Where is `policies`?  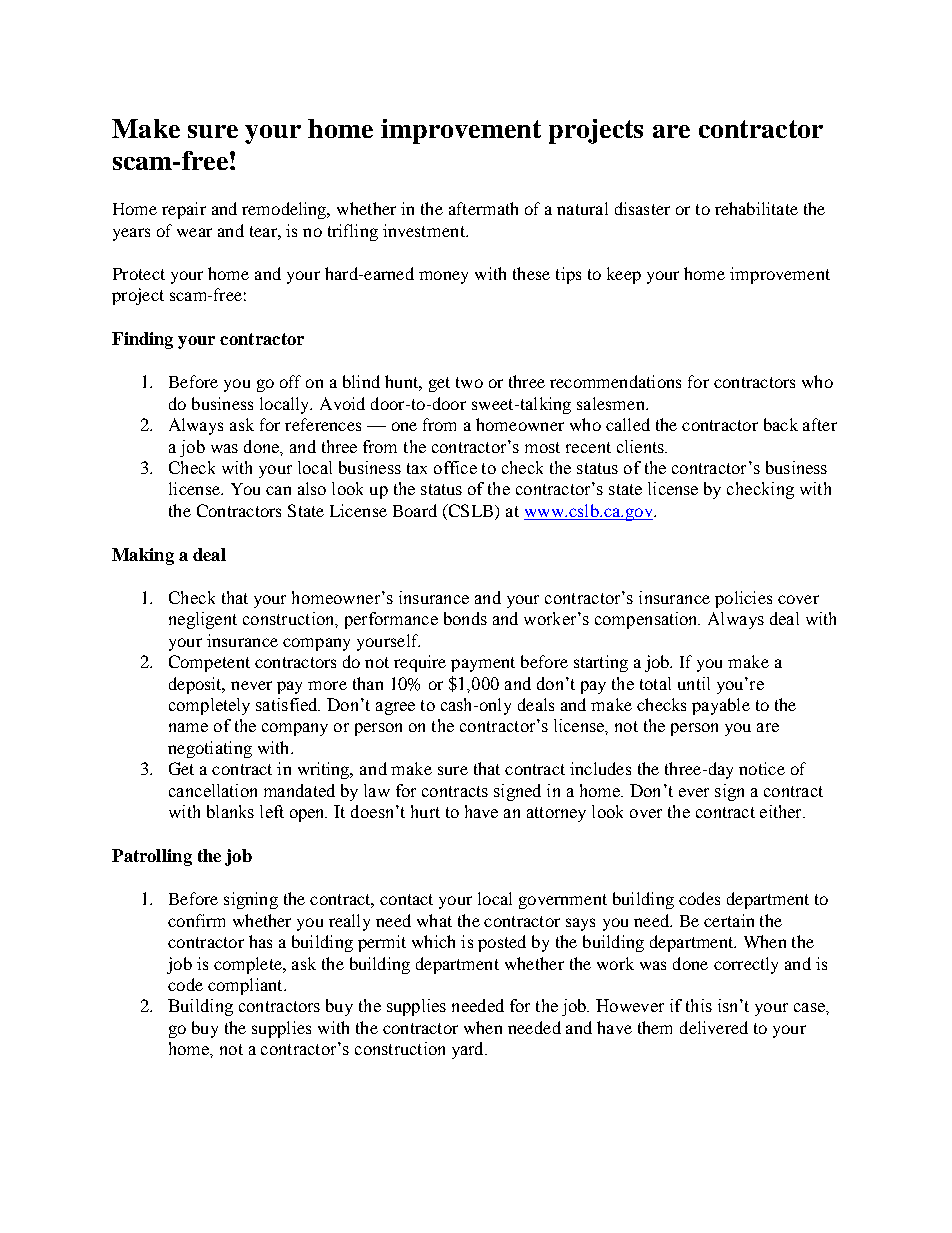 policies is located at coordinates (743, 599).
